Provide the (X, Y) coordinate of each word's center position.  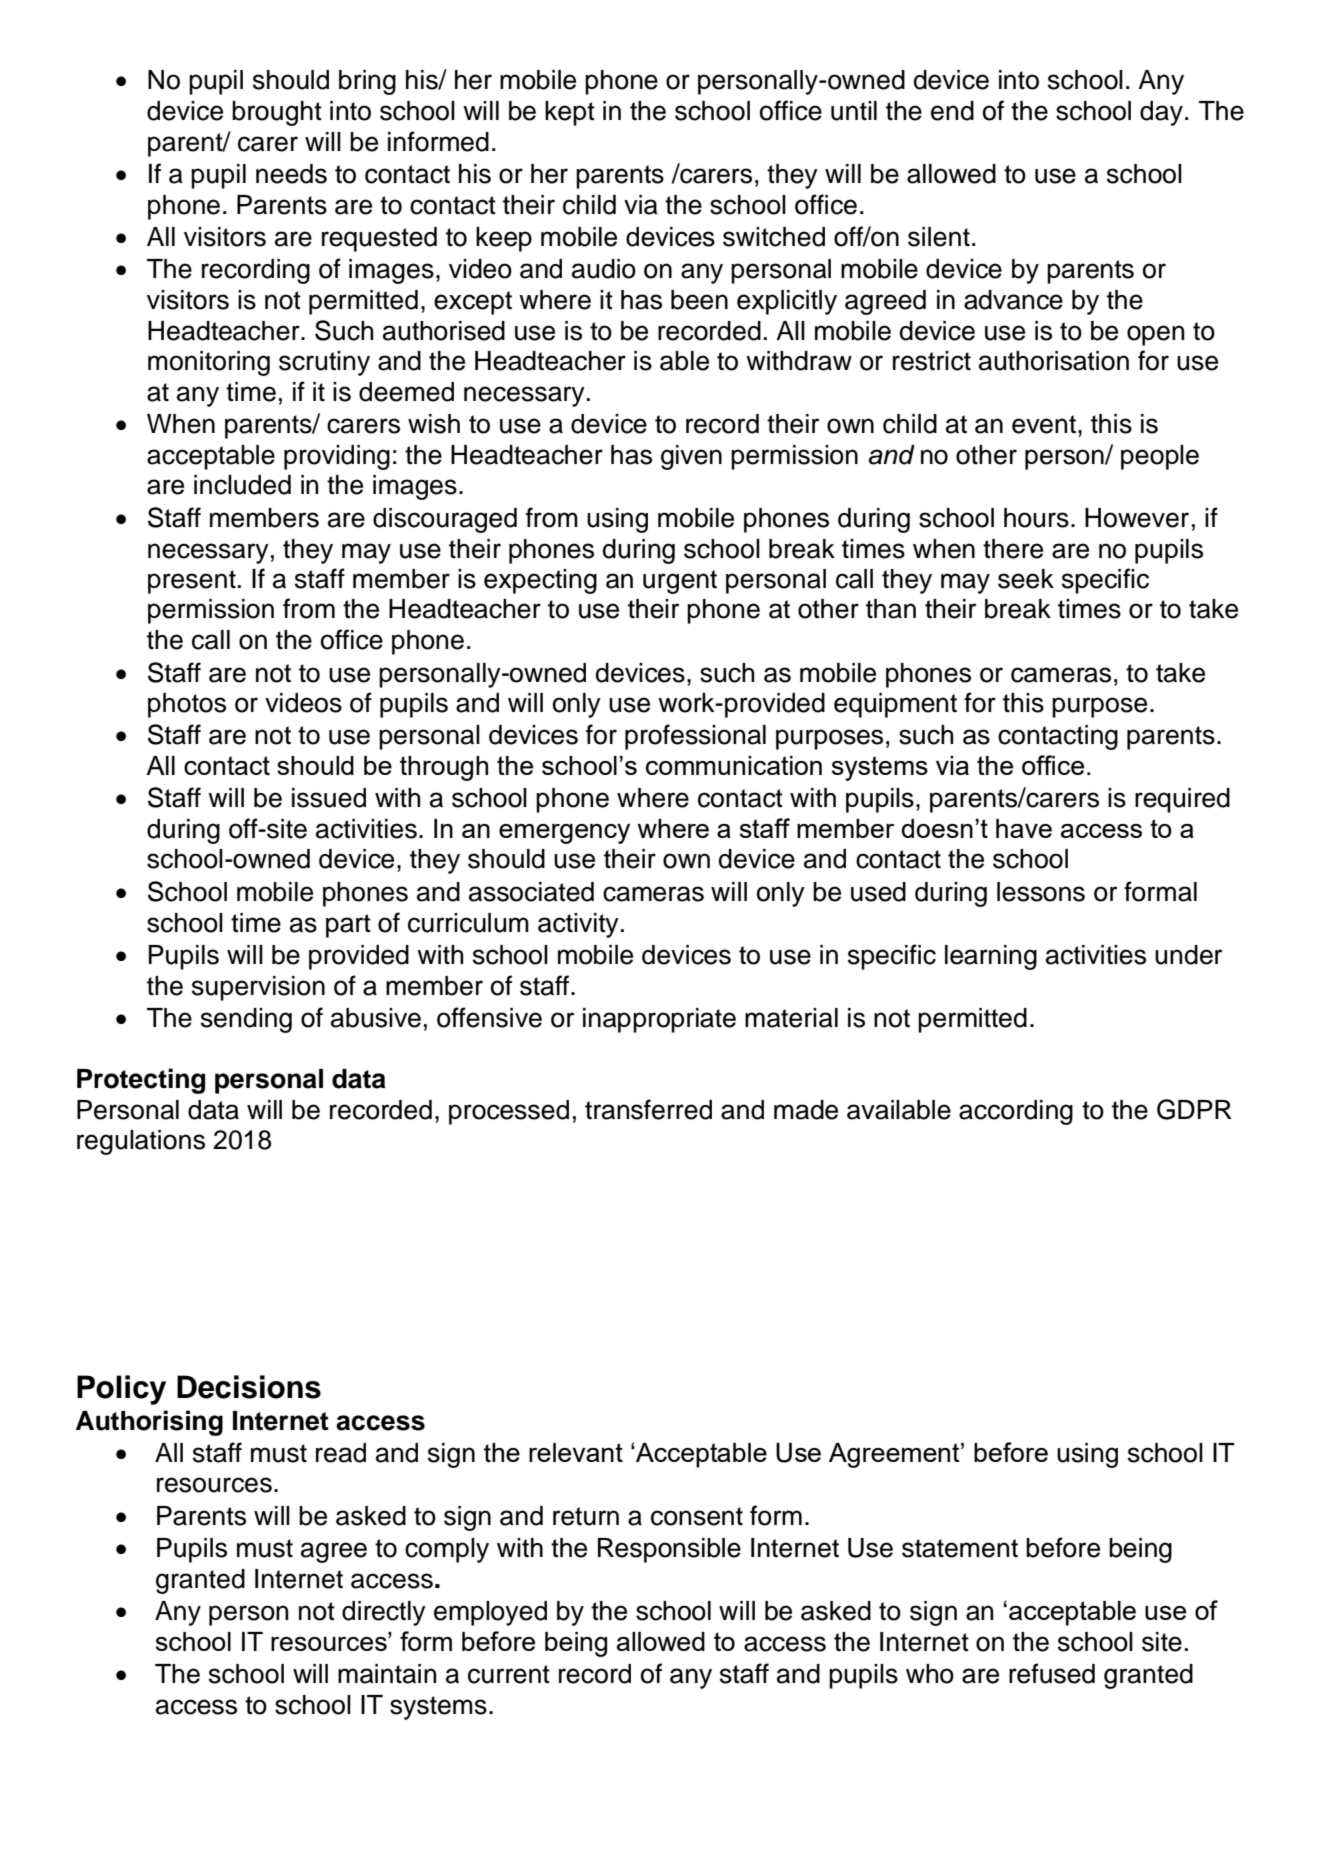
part (348, 926)
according (1016, 1112)
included (242, 485)
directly (384, 1613)
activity (578, 925)
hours (1036, 518)
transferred (648, 1109)
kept (570, 113)
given (691, 457)
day (1161, 113)
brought (277, 113)
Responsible (669, 1550)
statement (960, 1548)
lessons (1041, 892)
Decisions (249, 1387)
